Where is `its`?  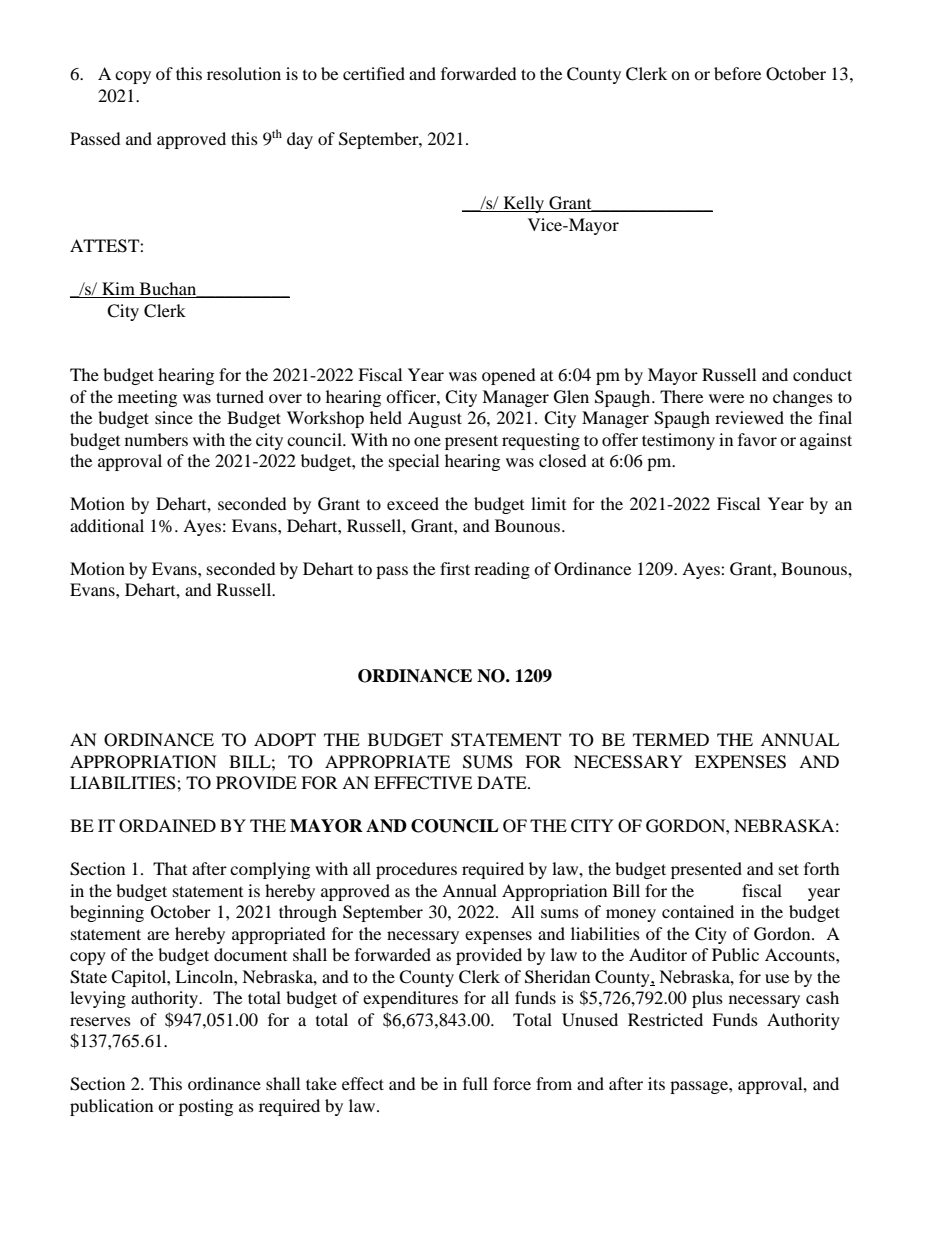 its is located at coordinates (656, 1083).
